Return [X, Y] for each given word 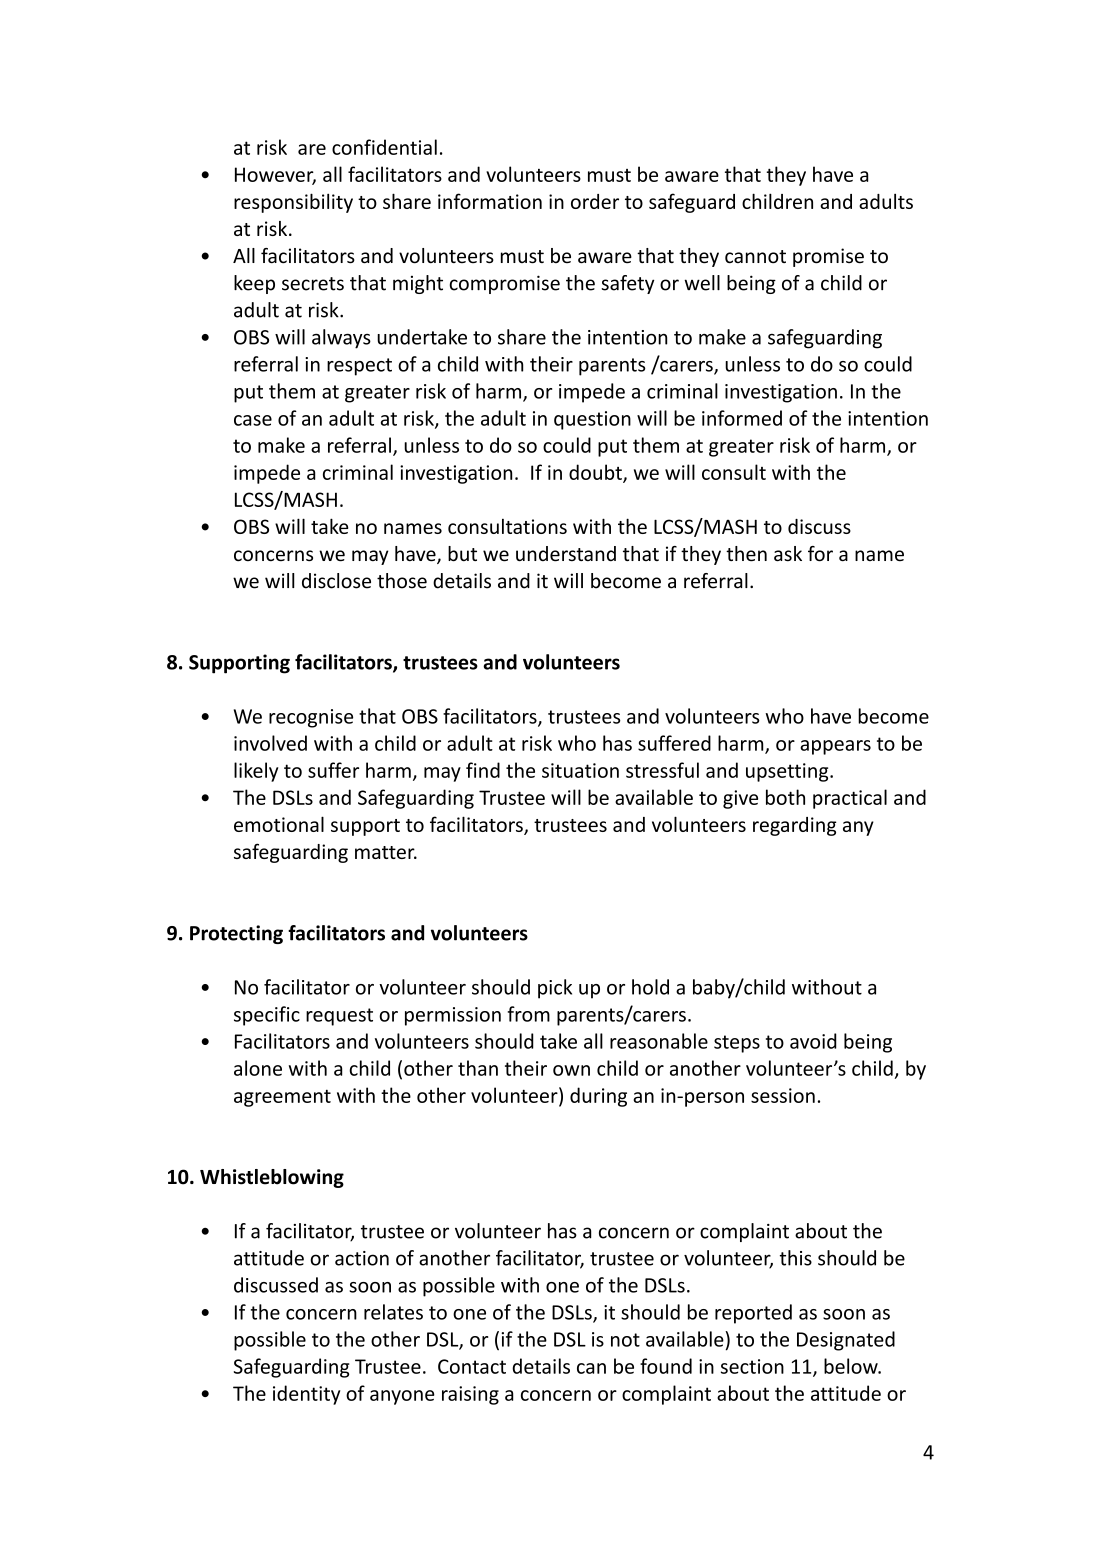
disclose [336, 581]
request [339, 1017]
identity [306, 1395]
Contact [472, 1366]
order [595, 201]
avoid [813, 1041]
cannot [755, 257]
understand [566, 554]
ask [788, 554]
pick [555, 989]
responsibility [293, 203]
